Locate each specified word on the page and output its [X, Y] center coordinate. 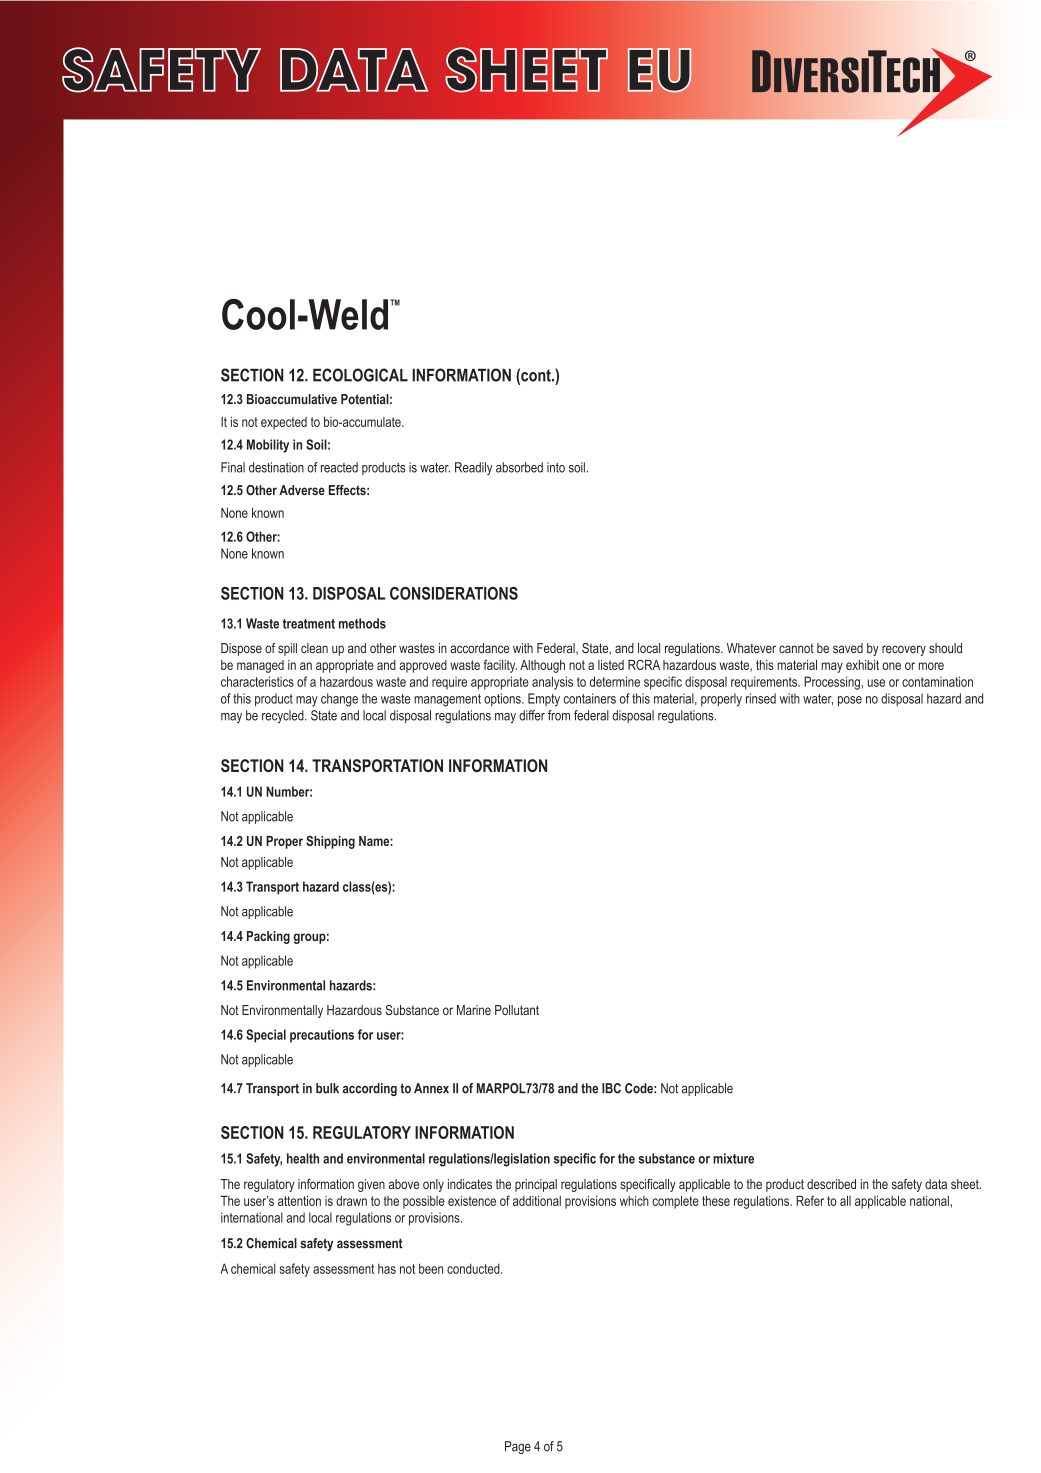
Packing [268, 937]
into [556, 467]
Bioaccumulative [292, 399]
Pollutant [517, 1010]
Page [518, 1447]
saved [848, 648]
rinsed [761, 698]
